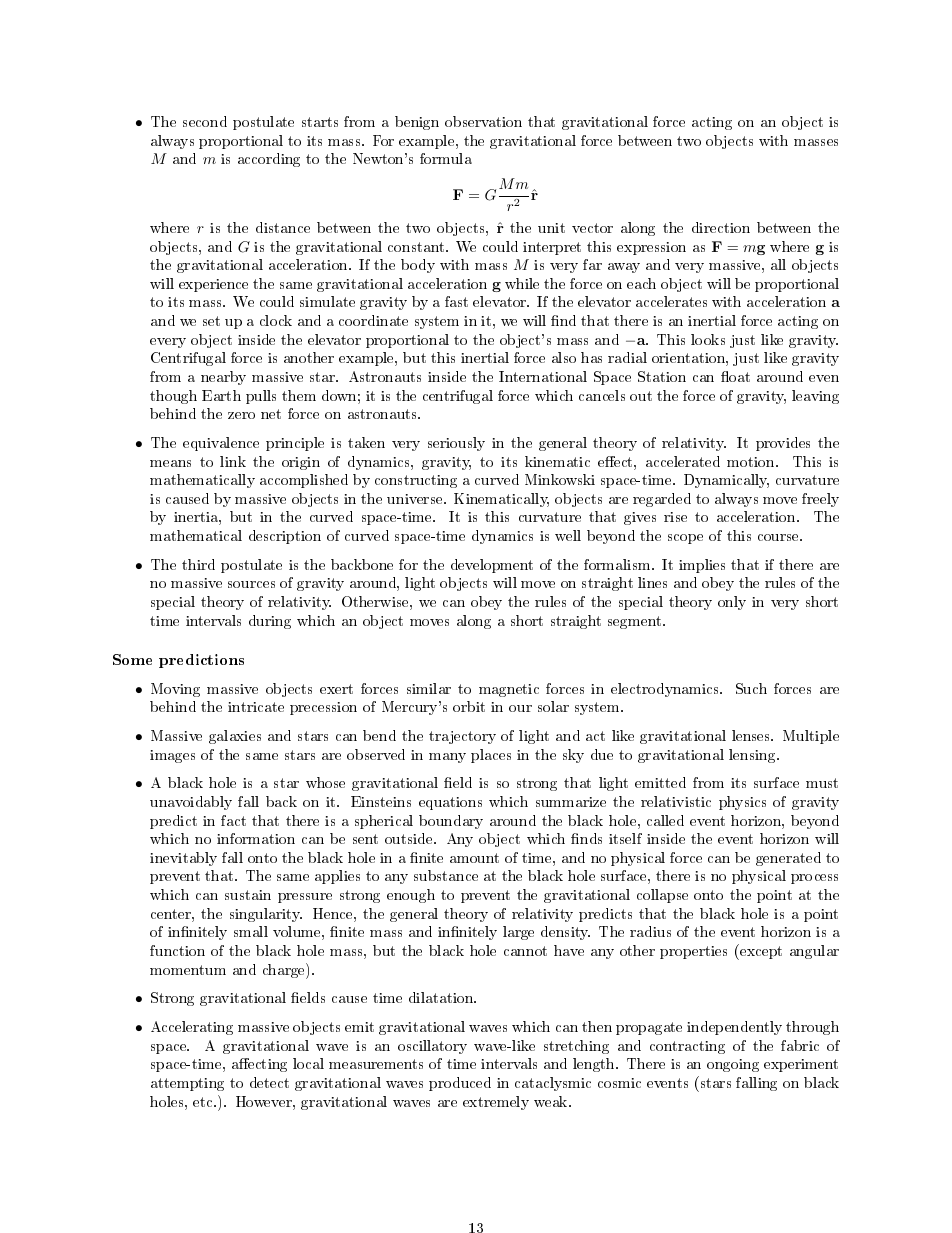 Image resolution: width=952 pixels, height=1233 pixels. I want to click on only, so click(732, 603).
